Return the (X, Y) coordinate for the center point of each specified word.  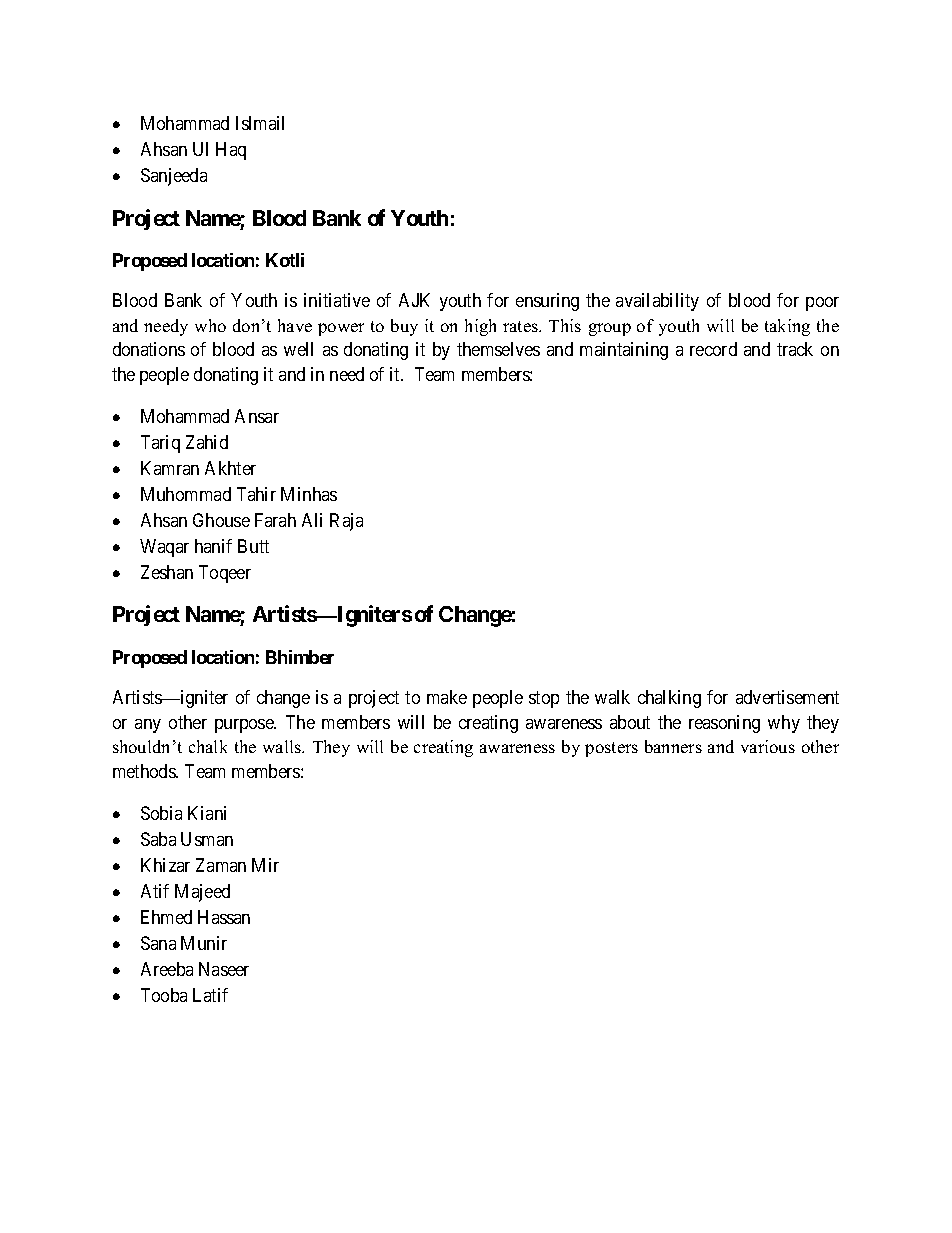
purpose (245, 726)
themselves (498, 349)
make (447, 697)
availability (657, 302)
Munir (204, 943)
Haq (231, 151)
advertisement (787, 697)
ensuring (547, 302)
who (210, 325)
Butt (253, 546)
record (713, 349)
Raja (346, 522)
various (768, 746)
